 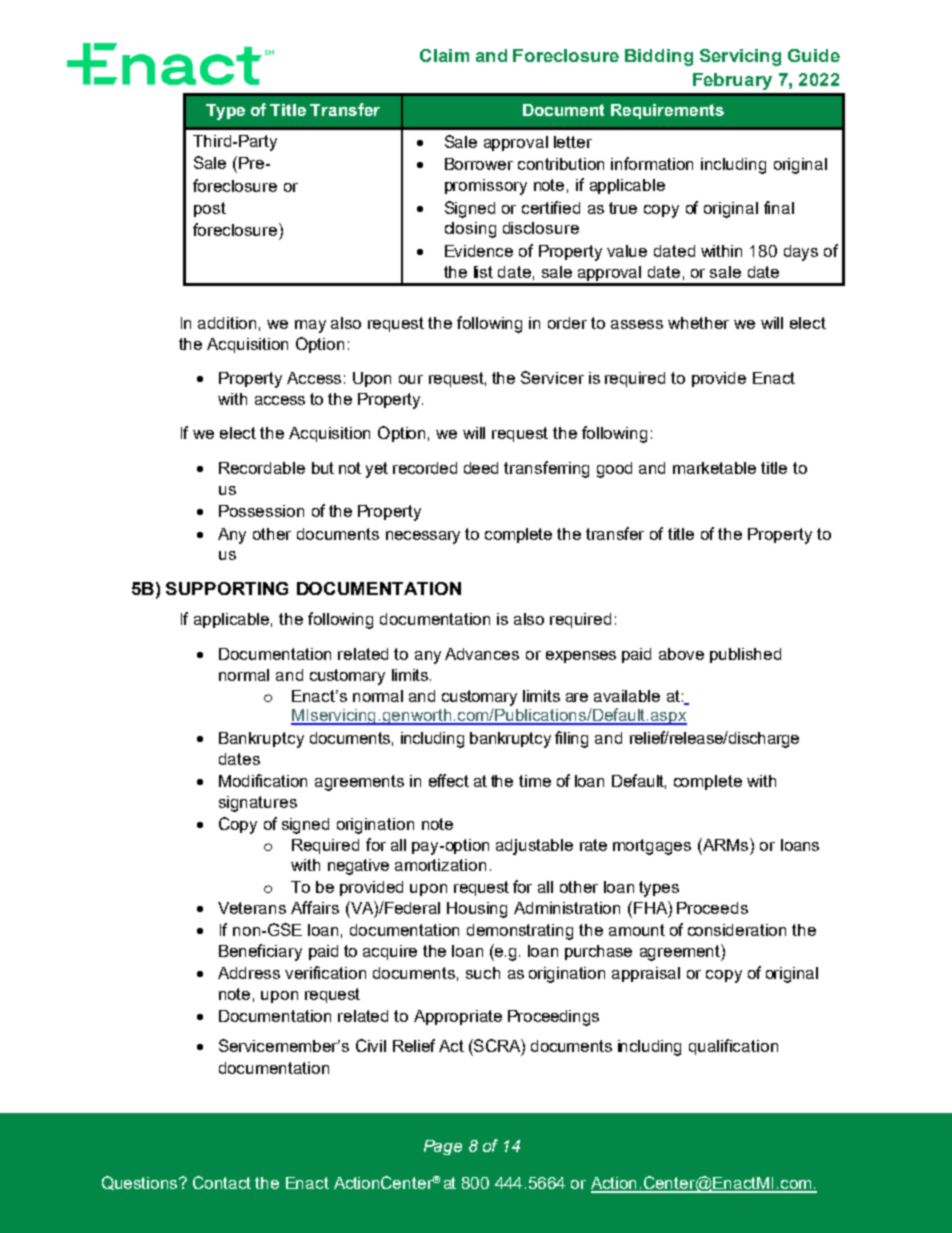 What do you see at coordinates (733, 1047) in the document?
I see `qualification` at bounding box center [733, 1047].
